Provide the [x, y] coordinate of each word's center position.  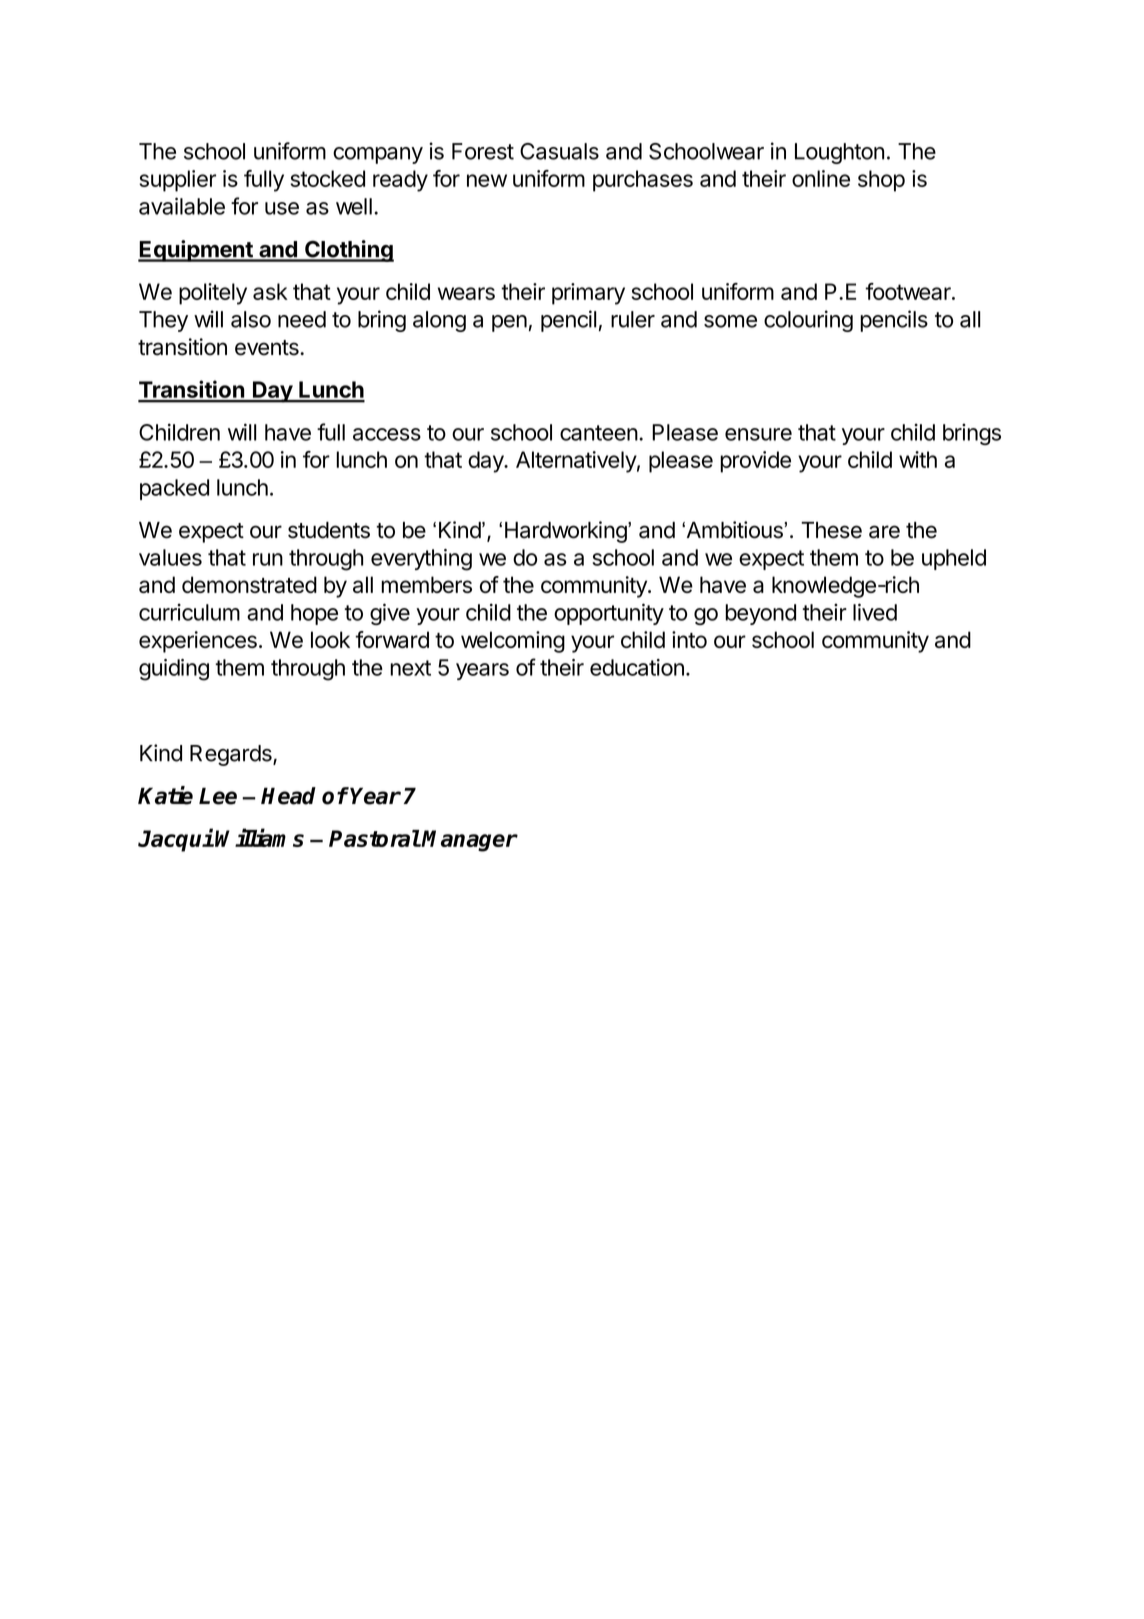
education [637, 667]
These [831, 530]
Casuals [559, 151]
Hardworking [567, 532]
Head [288, 796]
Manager [469, 841]
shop [881, 181]
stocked [327, 178]
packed [174, 489]
